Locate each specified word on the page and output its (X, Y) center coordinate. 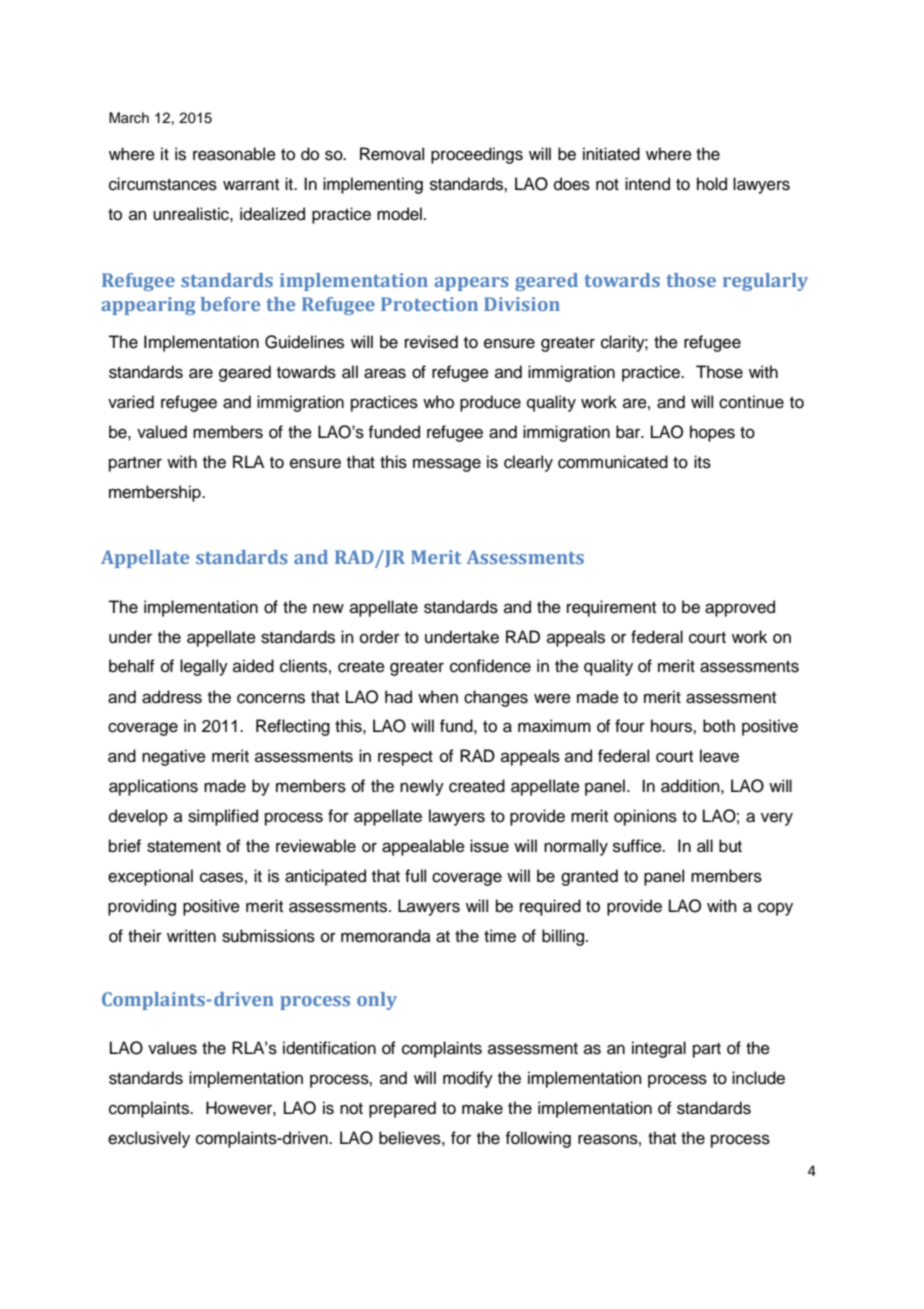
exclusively (149, 1139)
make (482, 1108)
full (415, 876)
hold (712, 184)
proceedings (477, 155)
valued (162, 432)
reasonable (234, 154)
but (730, 846)
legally (204, 667)
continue (751, 402)
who (438, 402)
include (758, 1078)
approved (740, 608)
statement (184, 847)
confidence (490, 666)
